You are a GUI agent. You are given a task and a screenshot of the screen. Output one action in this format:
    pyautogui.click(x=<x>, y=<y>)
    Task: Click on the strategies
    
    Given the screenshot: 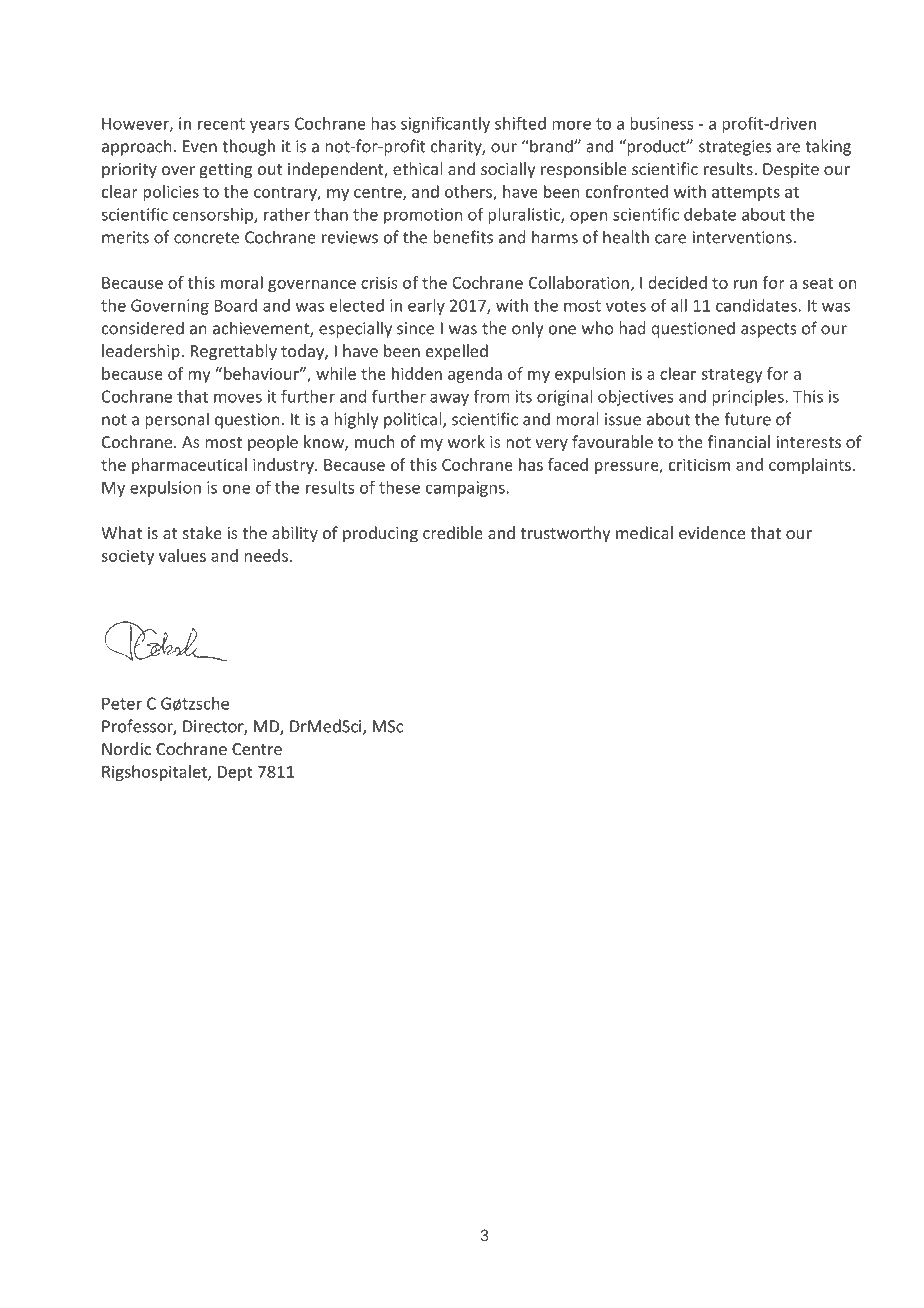 What is the action you would take?
    pyautogui.click(x=735, y=148)
